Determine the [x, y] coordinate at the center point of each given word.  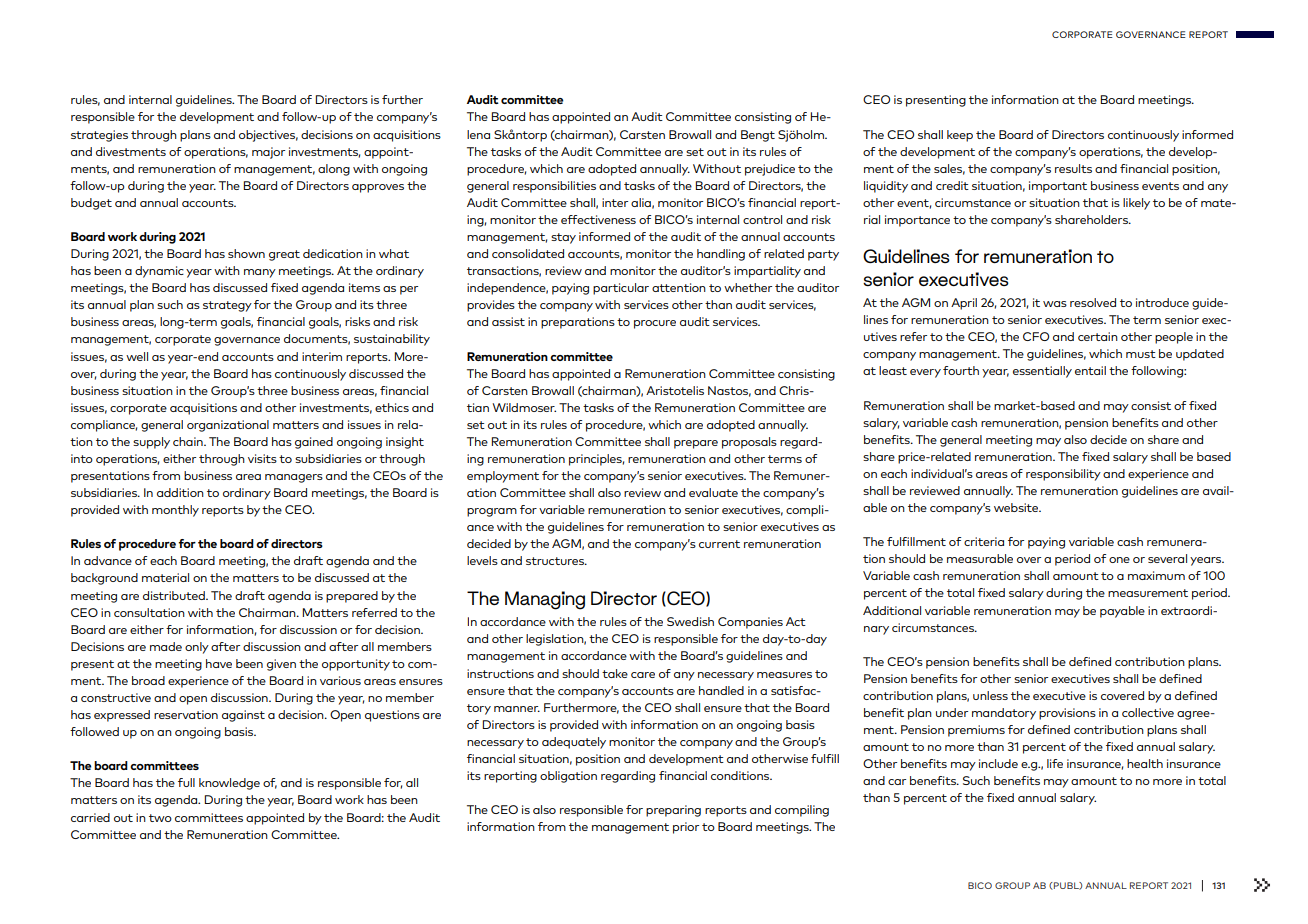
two [160, 818]
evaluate [713, 492]
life [1055, 763]
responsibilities [554, 187]
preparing [673, 811]
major [268, 153]
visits [262, 458]
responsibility [1063, 475]
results [1073, 168]
